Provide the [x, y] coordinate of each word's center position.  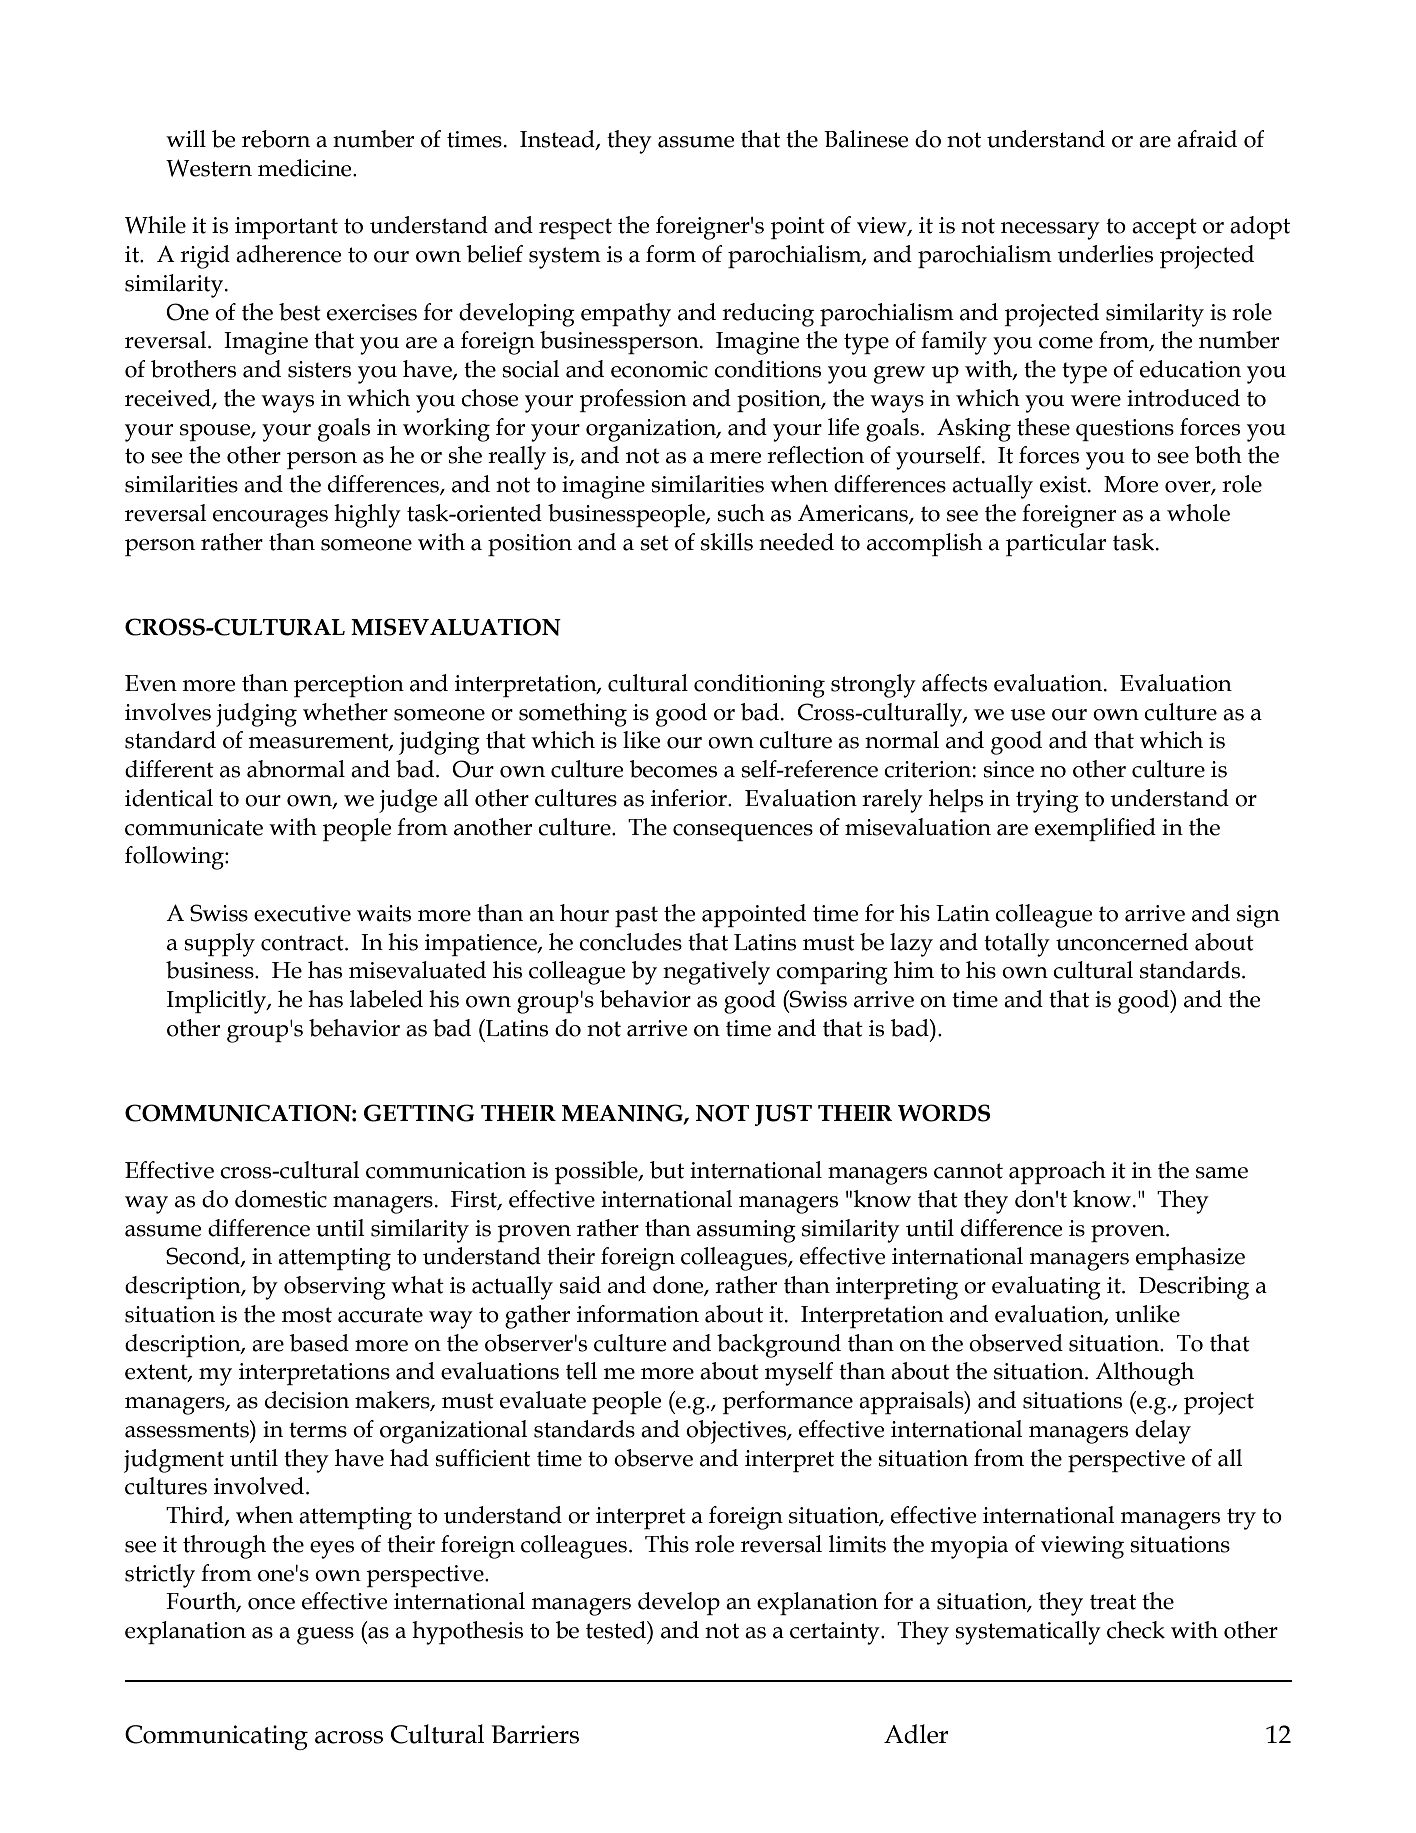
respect [575, 228]
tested [617, 1630]
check [1136, 1630]
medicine [306, 168]
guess [325, 1636]
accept [1164, 228]
